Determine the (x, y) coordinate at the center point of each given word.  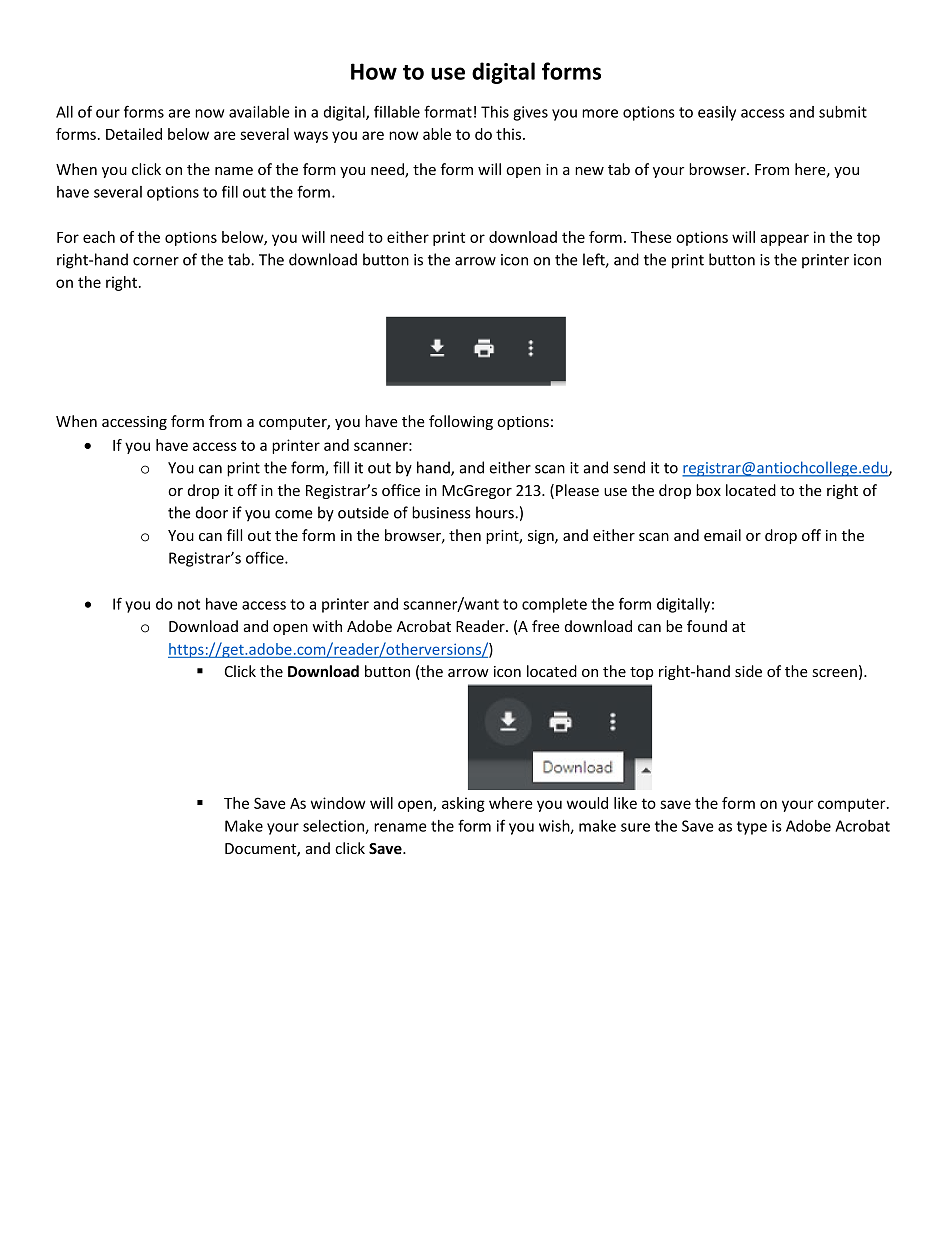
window (338, 803)
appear (784, 240)
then (465, 535)
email (722, 535)
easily (717, 113)
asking (463, 804)
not (189, 604)
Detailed (134, 134)
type (752, 828)
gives (530, 113)
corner (156, 261)
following (461, 422)
